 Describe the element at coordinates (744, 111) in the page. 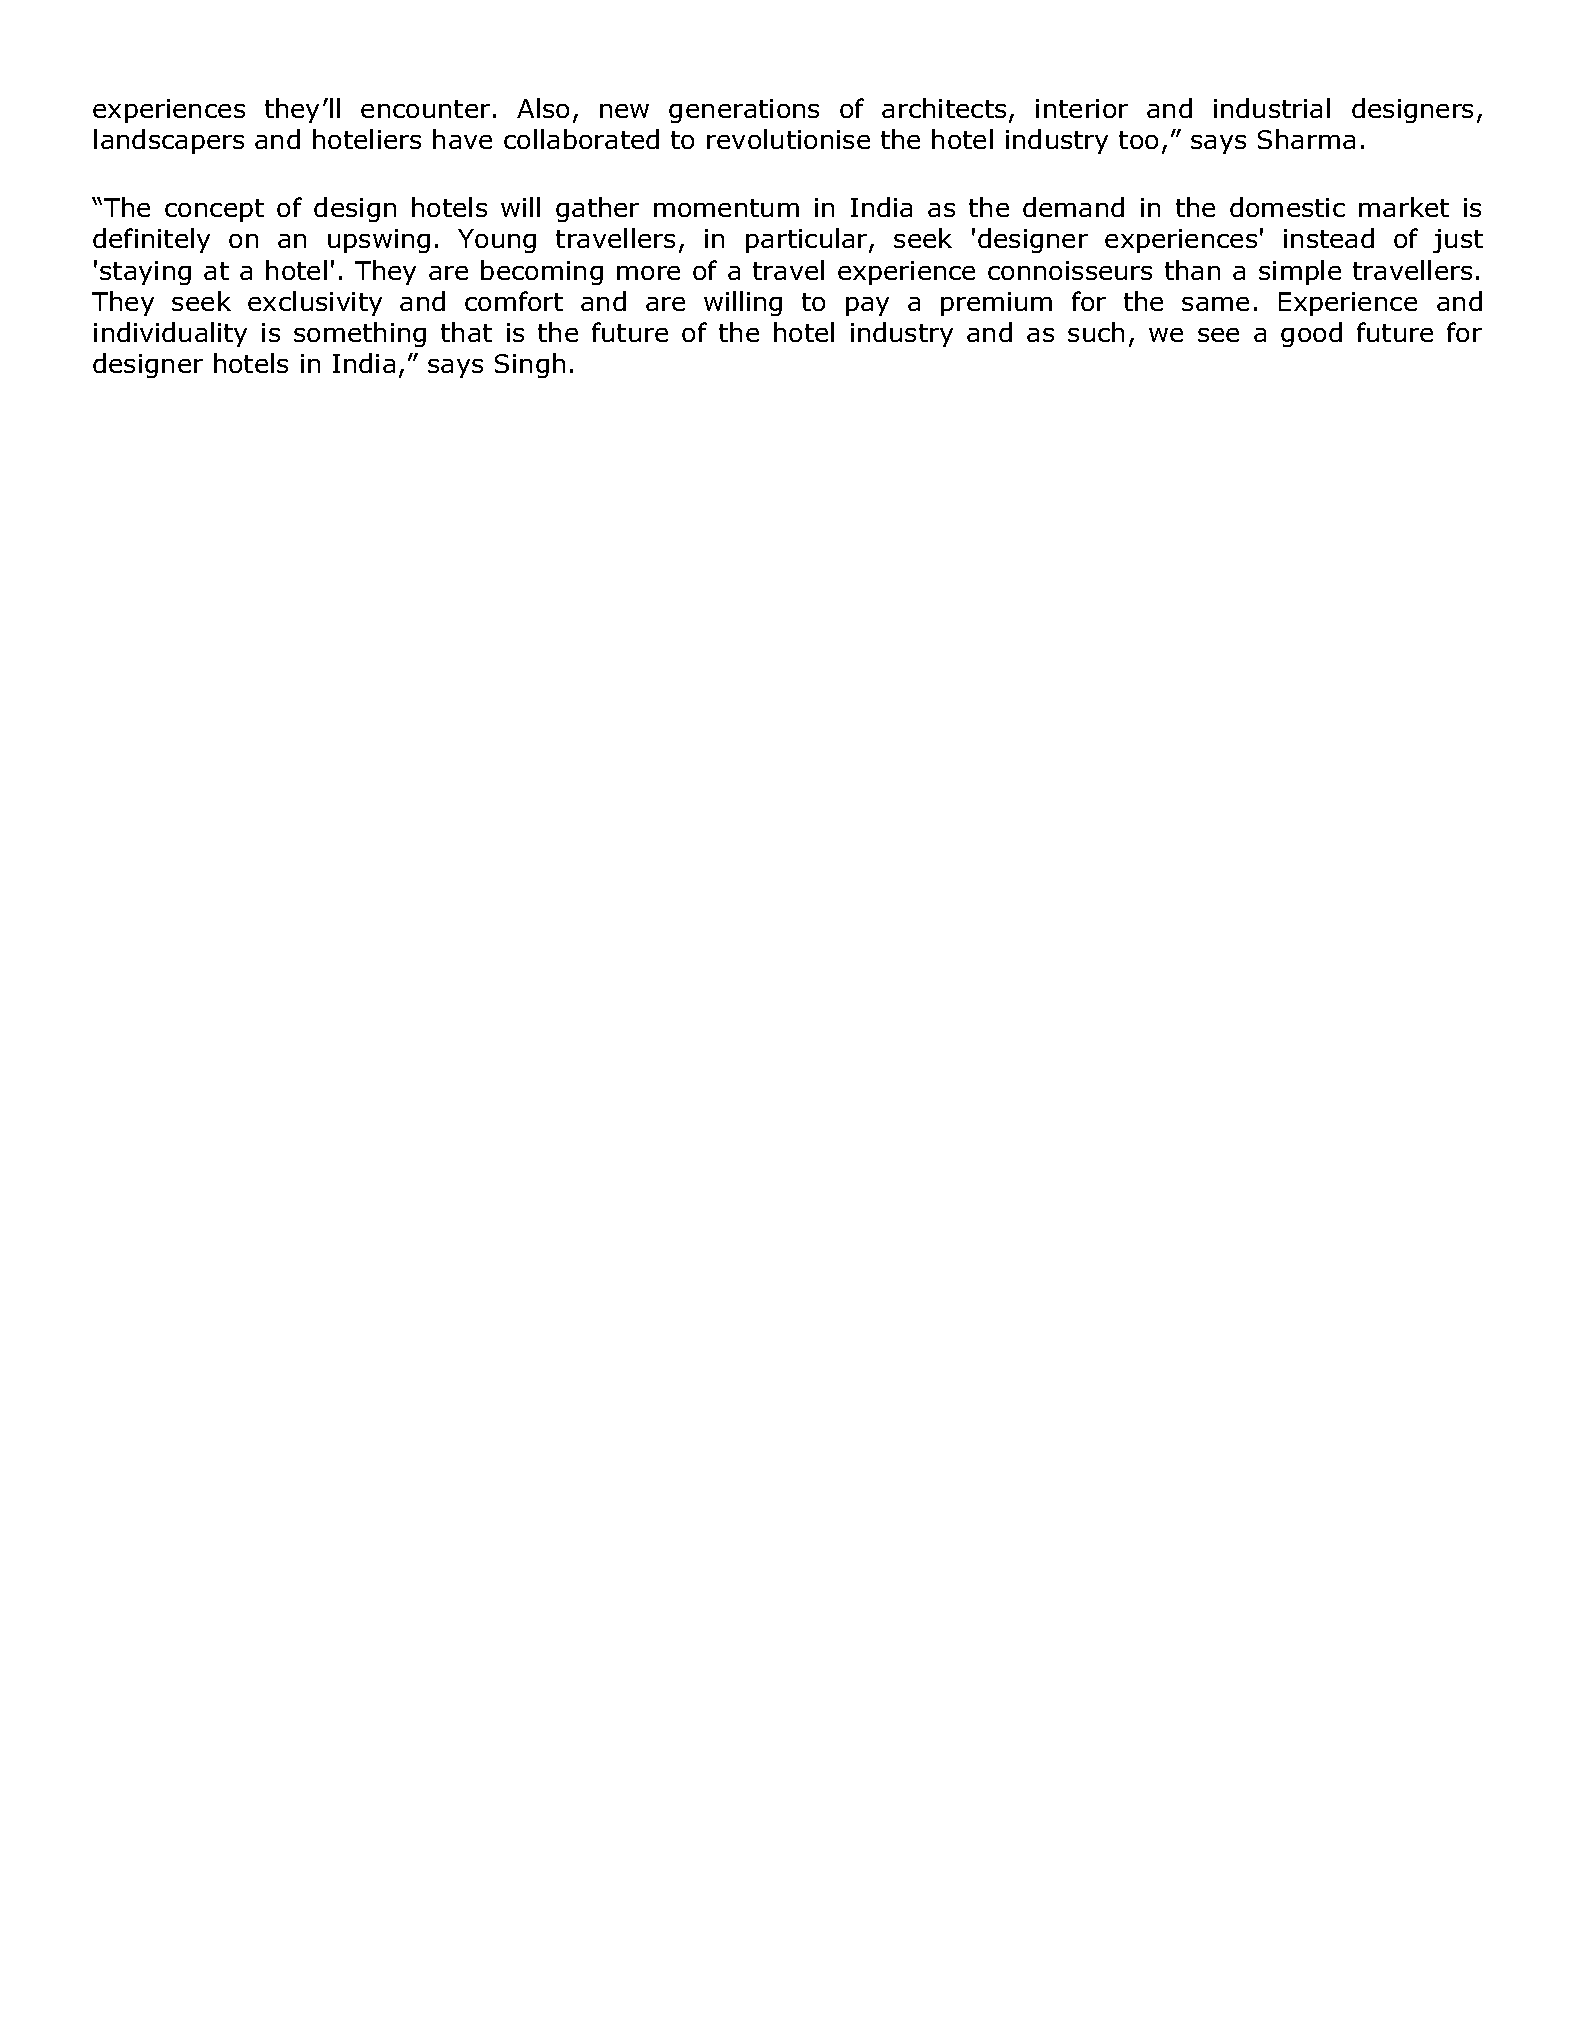

I see `generations` at that location.
